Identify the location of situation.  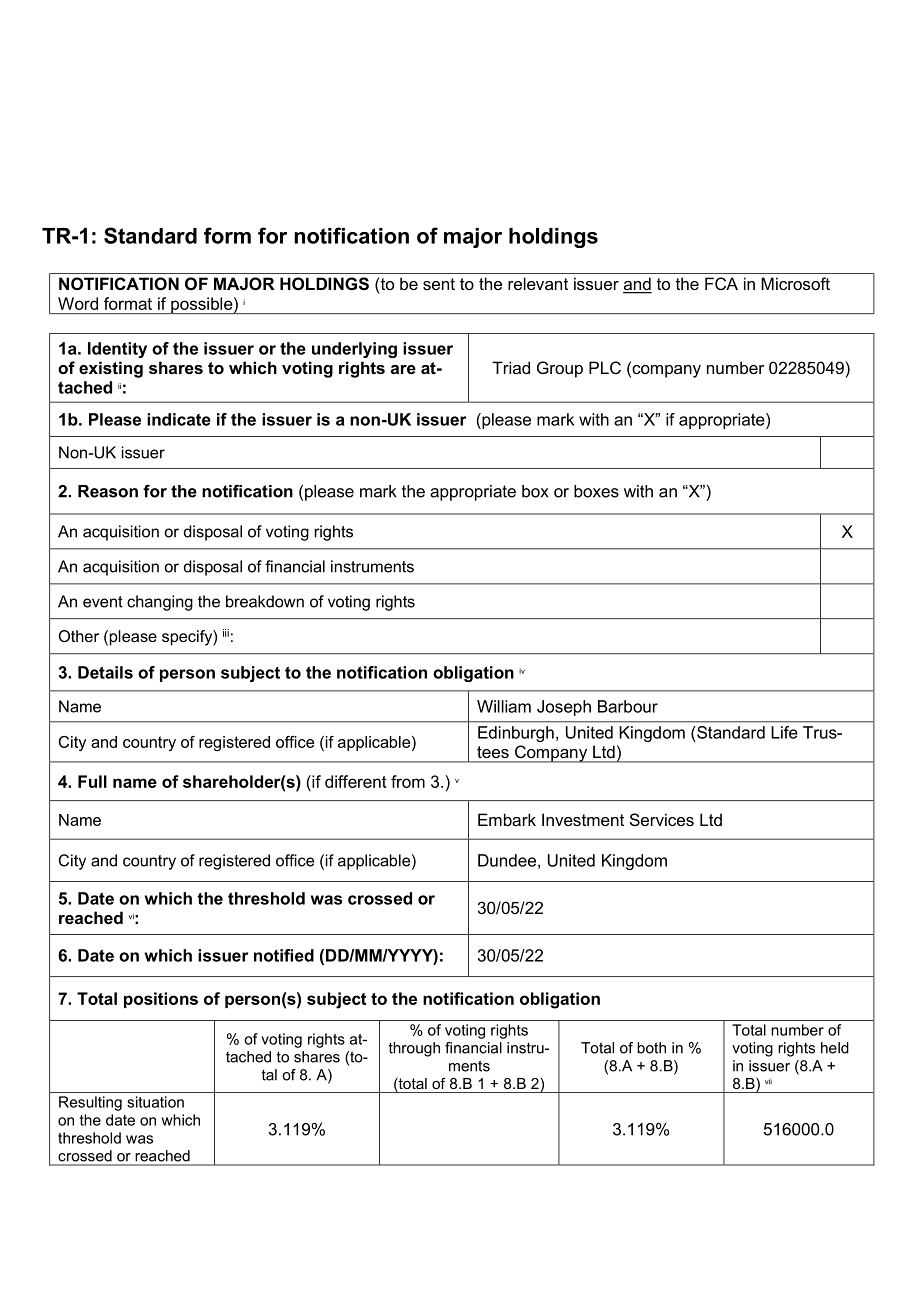
(155, 1102).
